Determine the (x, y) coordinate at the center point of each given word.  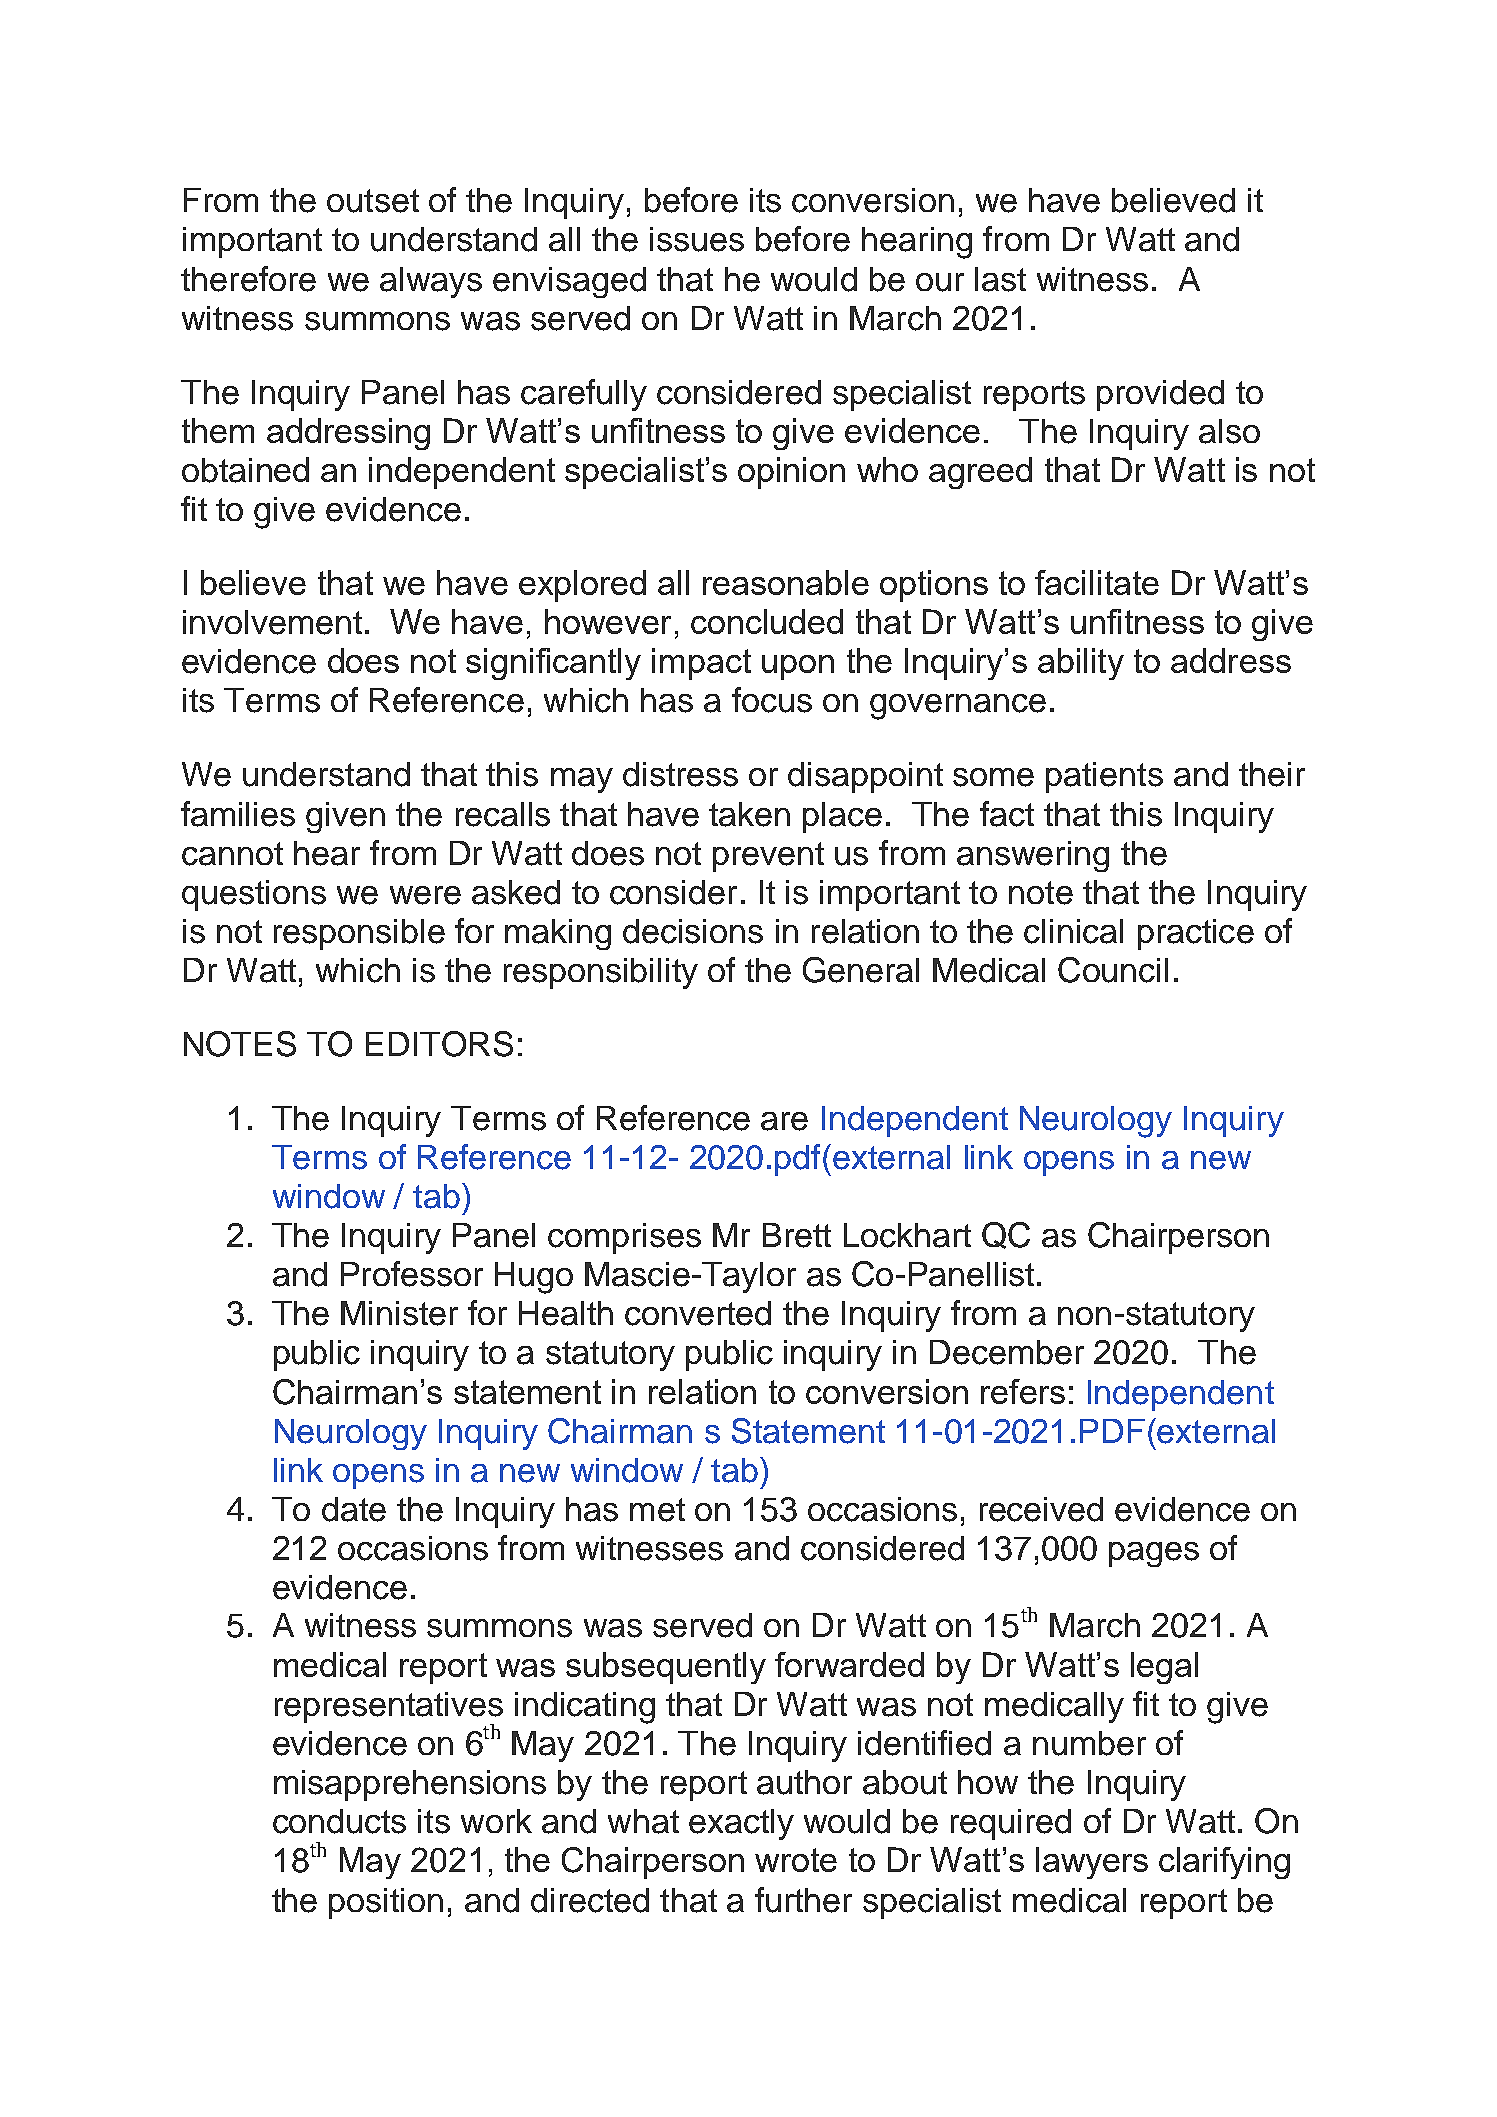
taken (749, 814)
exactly (741, 1824)
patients (1104, 777)
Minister (399, 1313)
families (238, 814)
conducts (339, 1821)
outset (373, 201)
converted (698, 1313)
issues (697, 239)
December (1007, 1352)
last (1000, 279)
